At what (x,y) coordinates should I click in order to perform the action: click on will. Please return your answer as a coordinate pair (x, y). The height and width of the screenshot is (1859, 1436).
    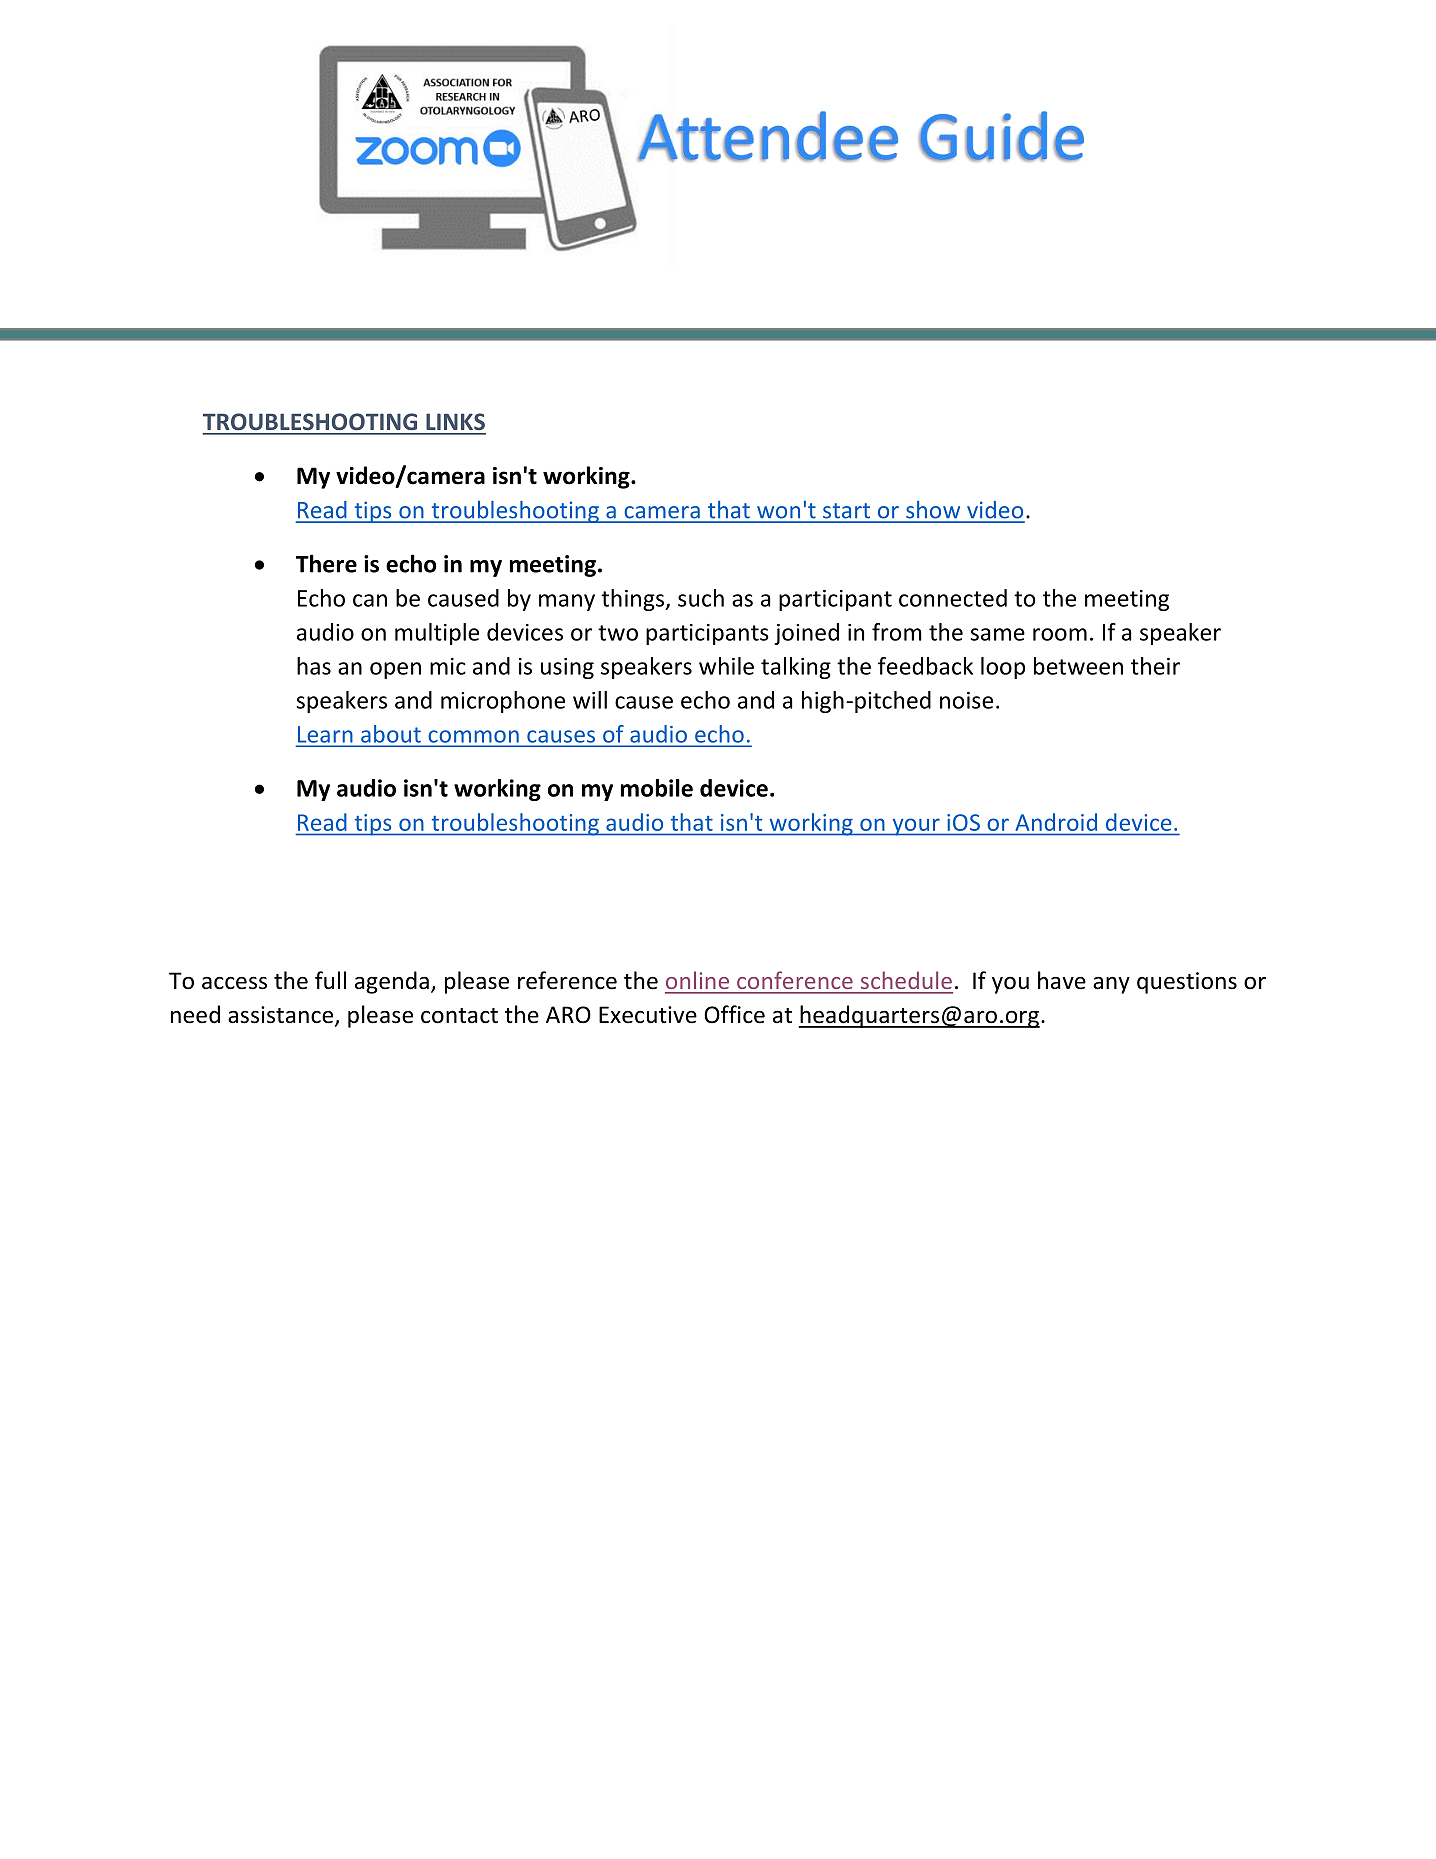
    Looking at the image, I should click on (590, 700).
